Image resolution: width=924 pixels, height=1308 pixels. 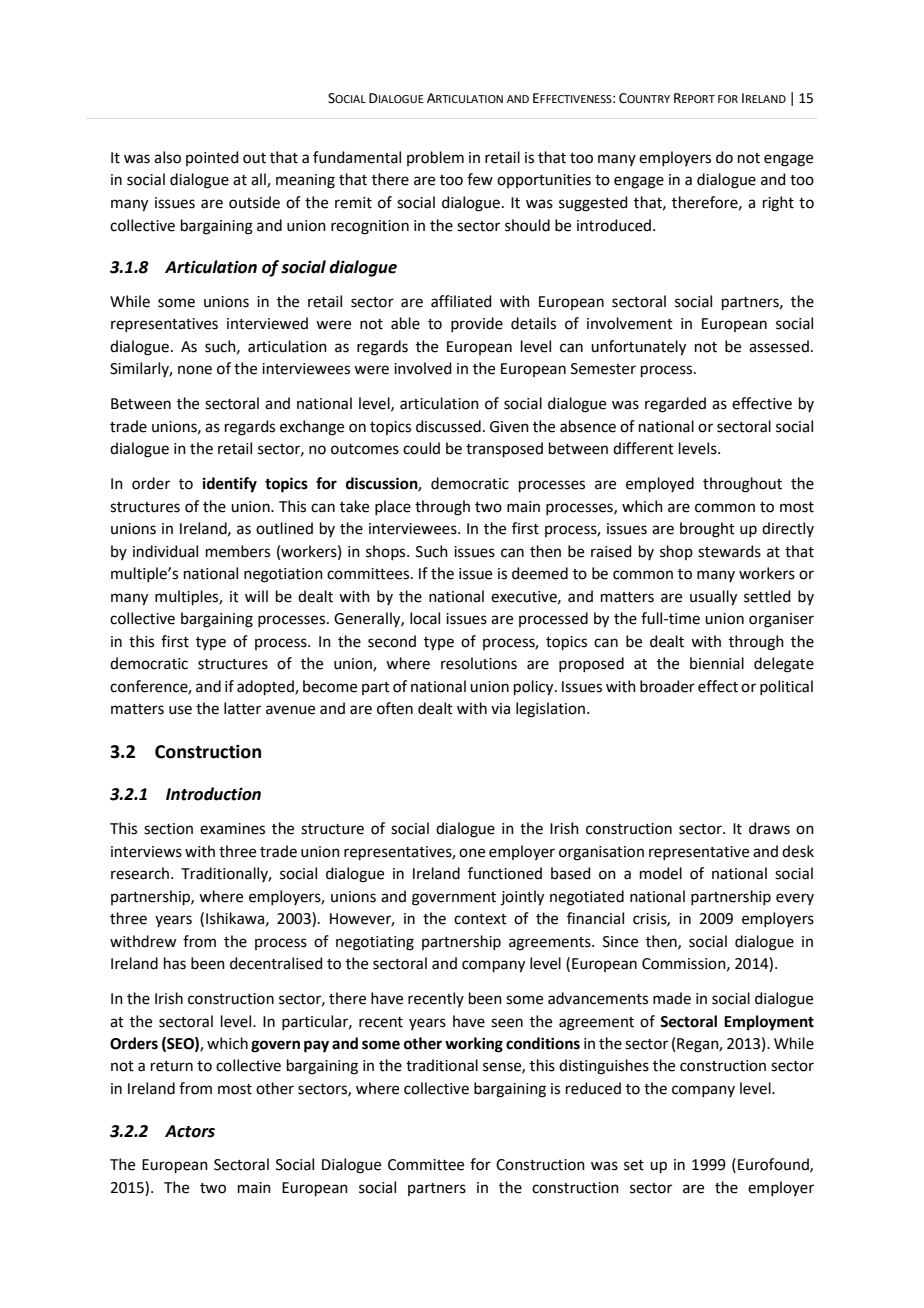 I want to click on transposed, so click(x=504, y=449).
